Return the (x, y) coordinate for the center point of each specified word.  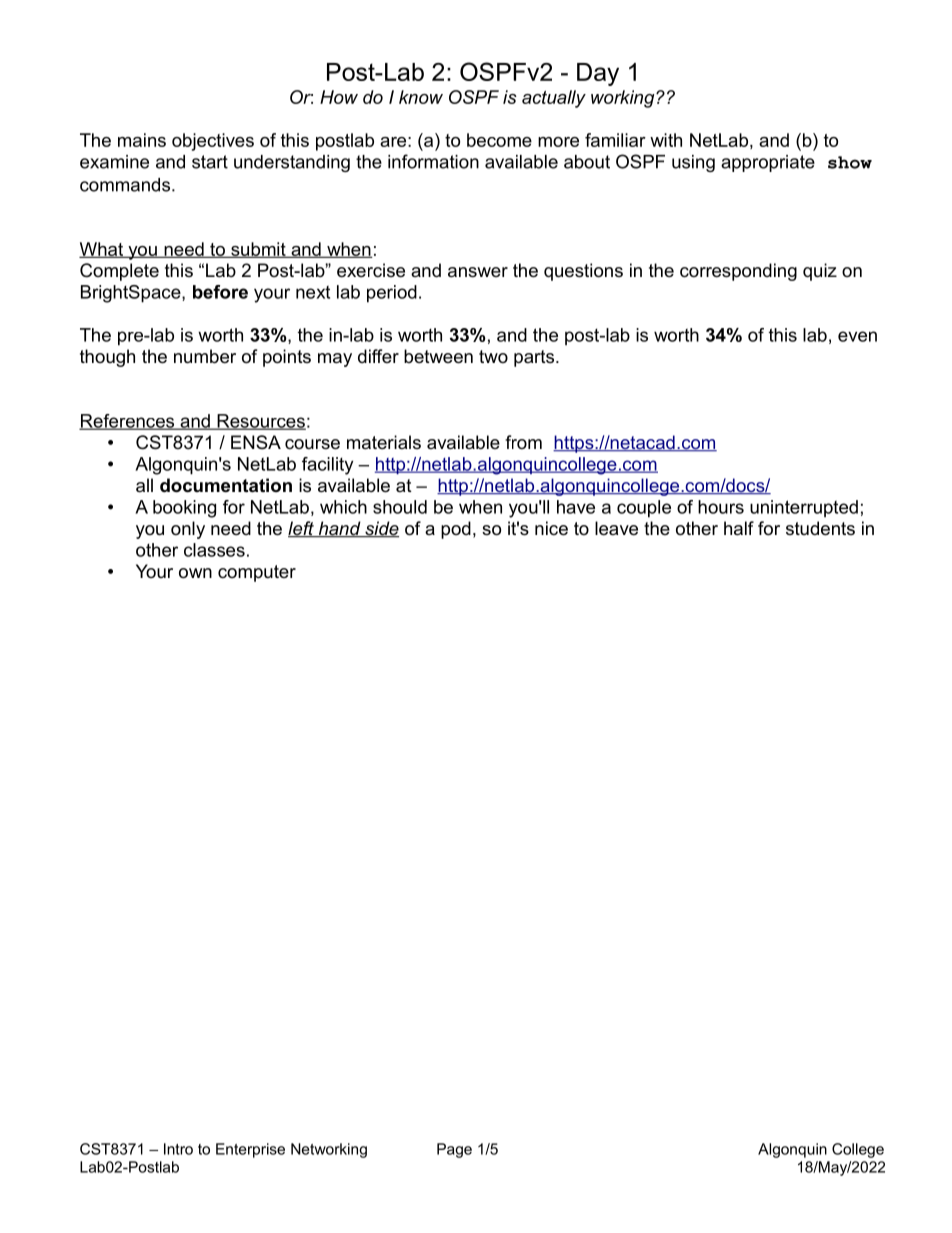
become (499, 140)
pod (456, 530)
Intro (178, 1149)
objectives (213, 142)
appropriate (768, 163)
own (195, 573)
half (739, 528)
